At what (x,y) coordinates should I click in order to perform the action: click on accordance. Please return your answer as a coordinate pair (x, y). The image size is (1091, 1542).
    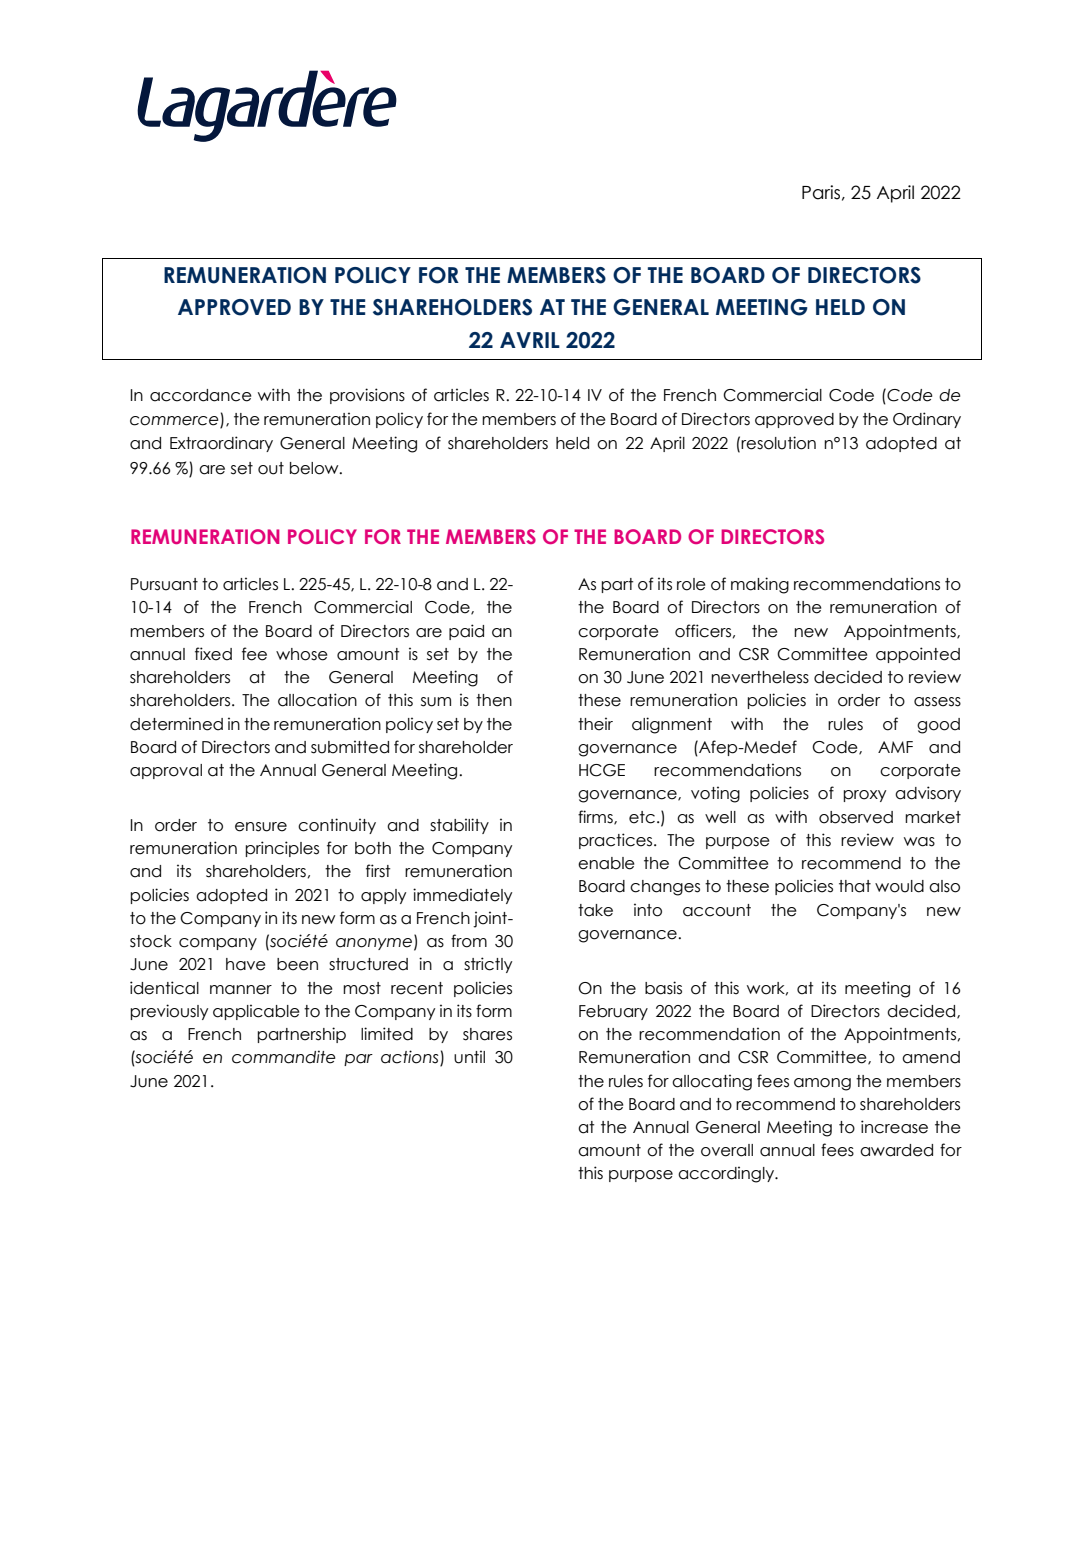
    Looking at the image, I should click on (201, 395).
